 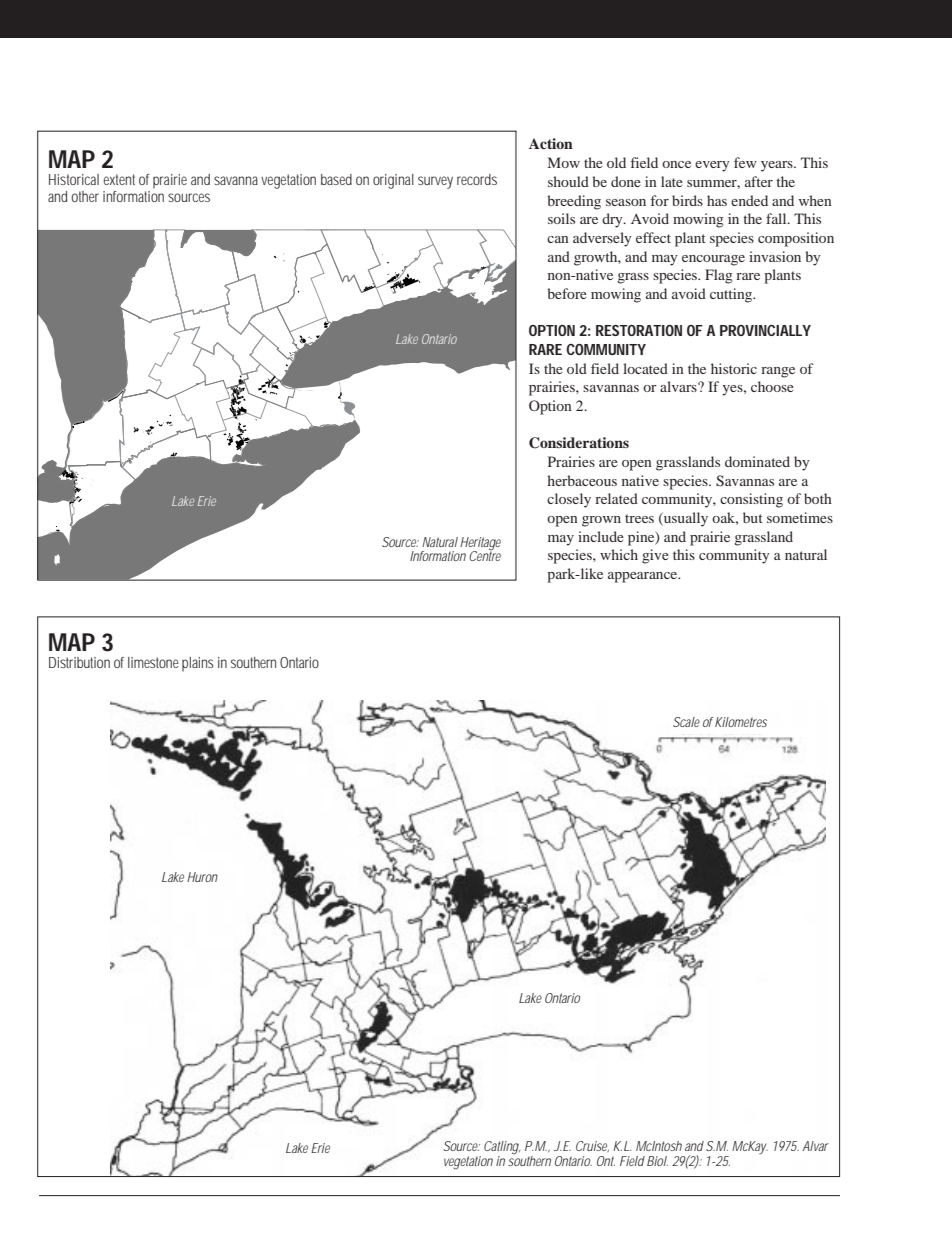 I want to click on located, so click(x=645, y=368).
